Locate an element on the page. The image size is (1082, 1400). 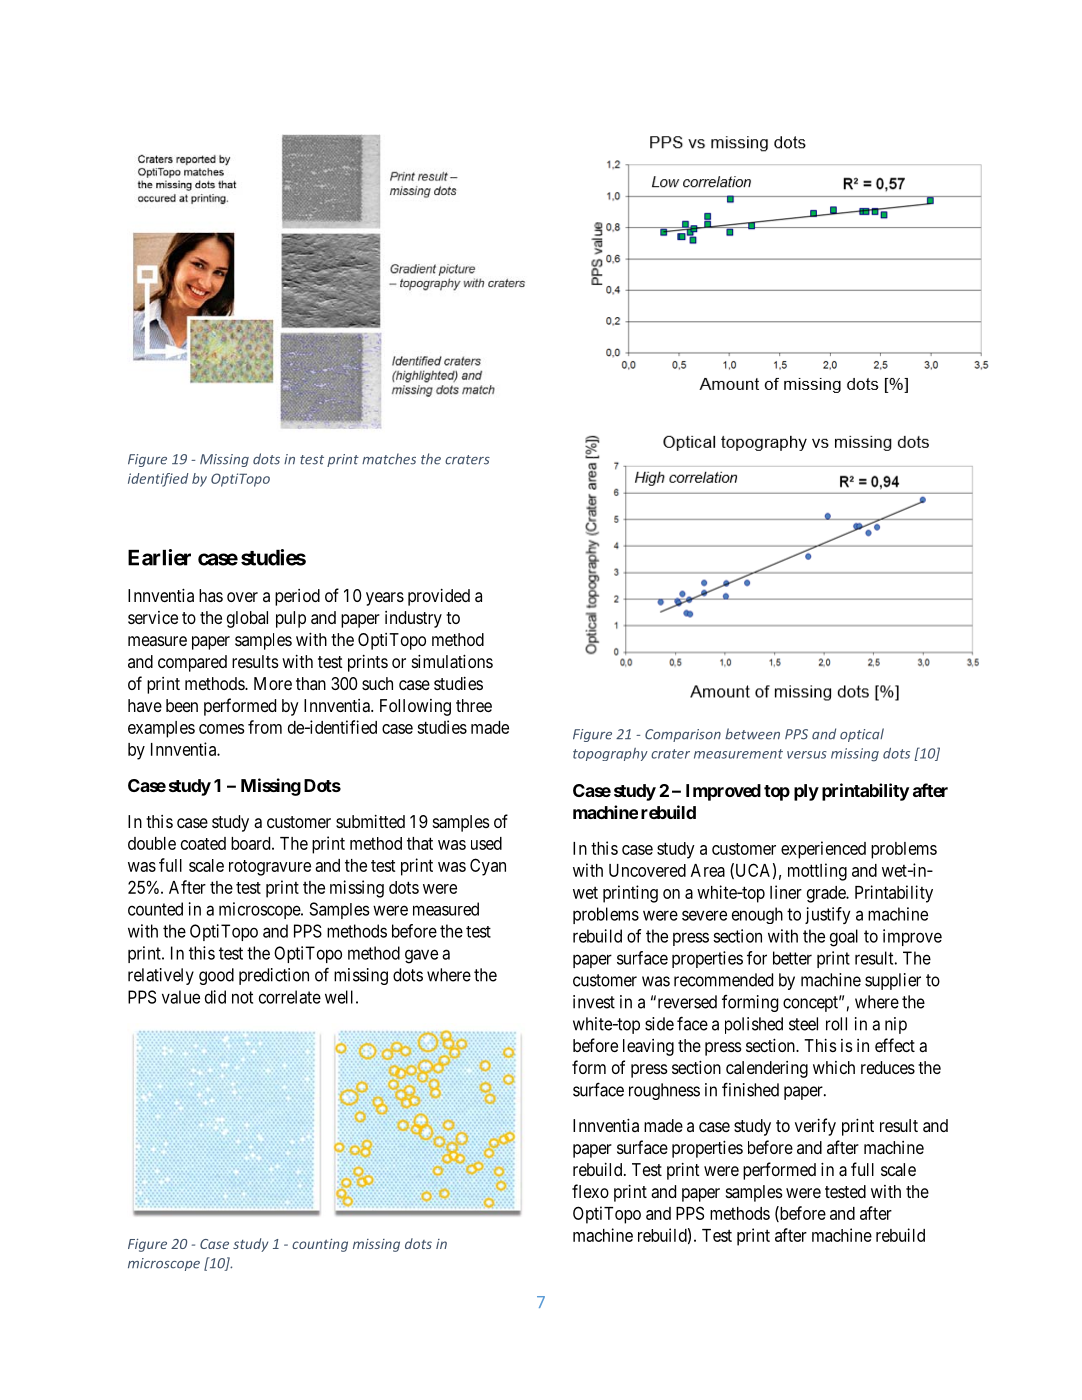
gave is located at coordinates (421, 956).
